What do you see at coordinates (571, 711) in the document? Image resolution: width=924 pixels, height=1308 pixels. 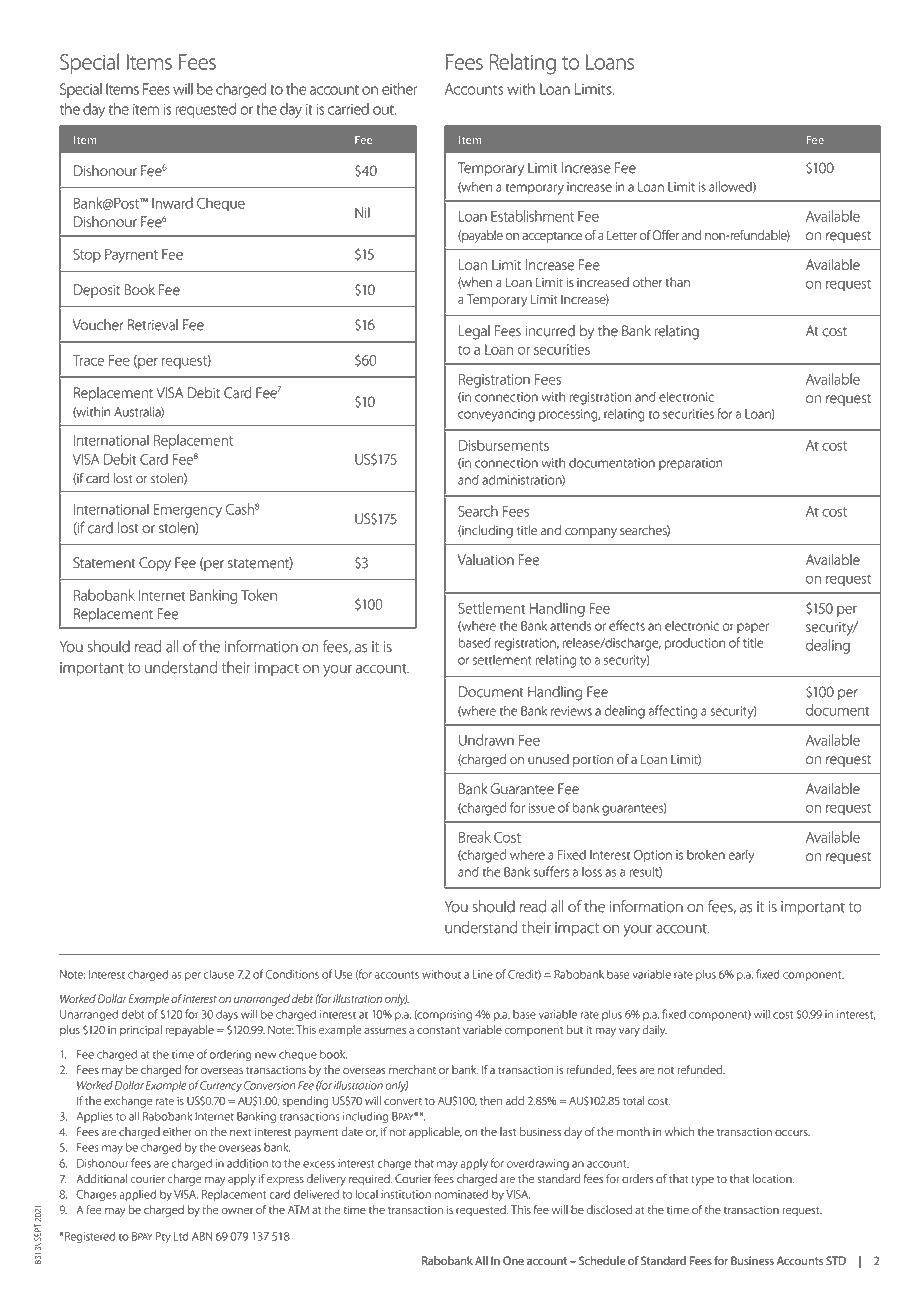 I see `reviews` at bounding box center [571, 711].
